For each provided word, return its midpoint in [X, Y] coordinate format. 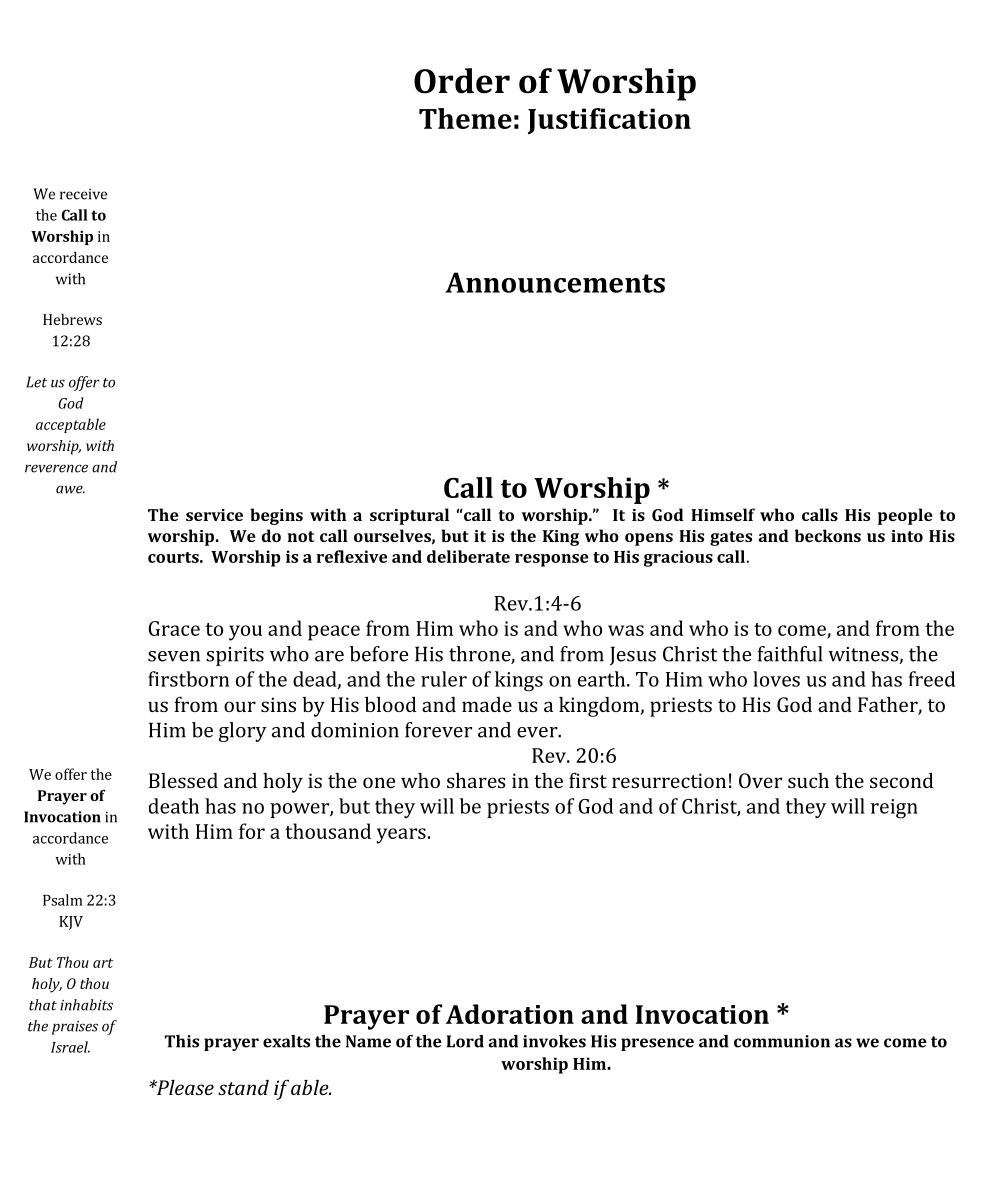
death [174, 806]
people [905, 516]
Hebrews [72, 319]
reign [894, 809]
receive [83, 194]
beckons [828, 535]
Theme [465, 118]
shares [476, 780]
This [182, 1041]
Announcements [555, 282]
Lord [465, 1041]
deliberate [468, 556]
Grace [174, 628]
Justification [609, 121]
